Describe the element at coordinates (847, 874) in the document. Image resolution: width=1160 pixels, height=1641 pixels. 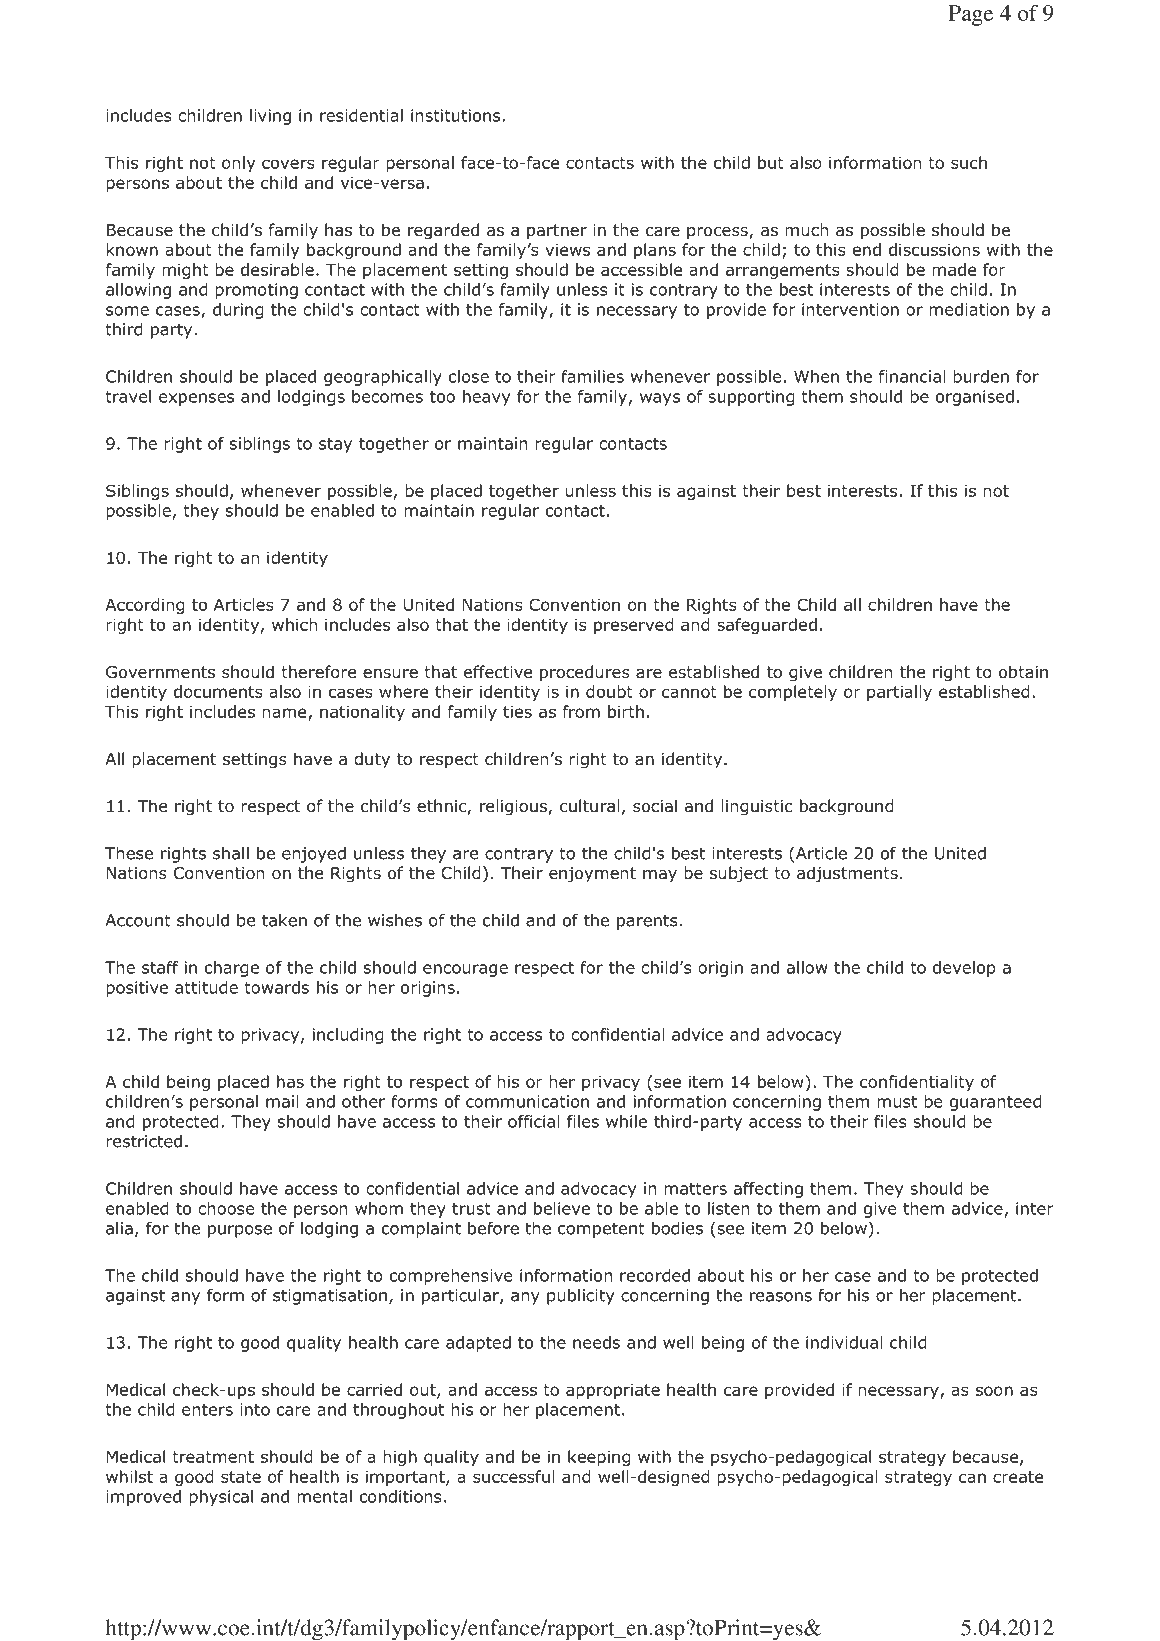
I see `adjustments` at that location.
